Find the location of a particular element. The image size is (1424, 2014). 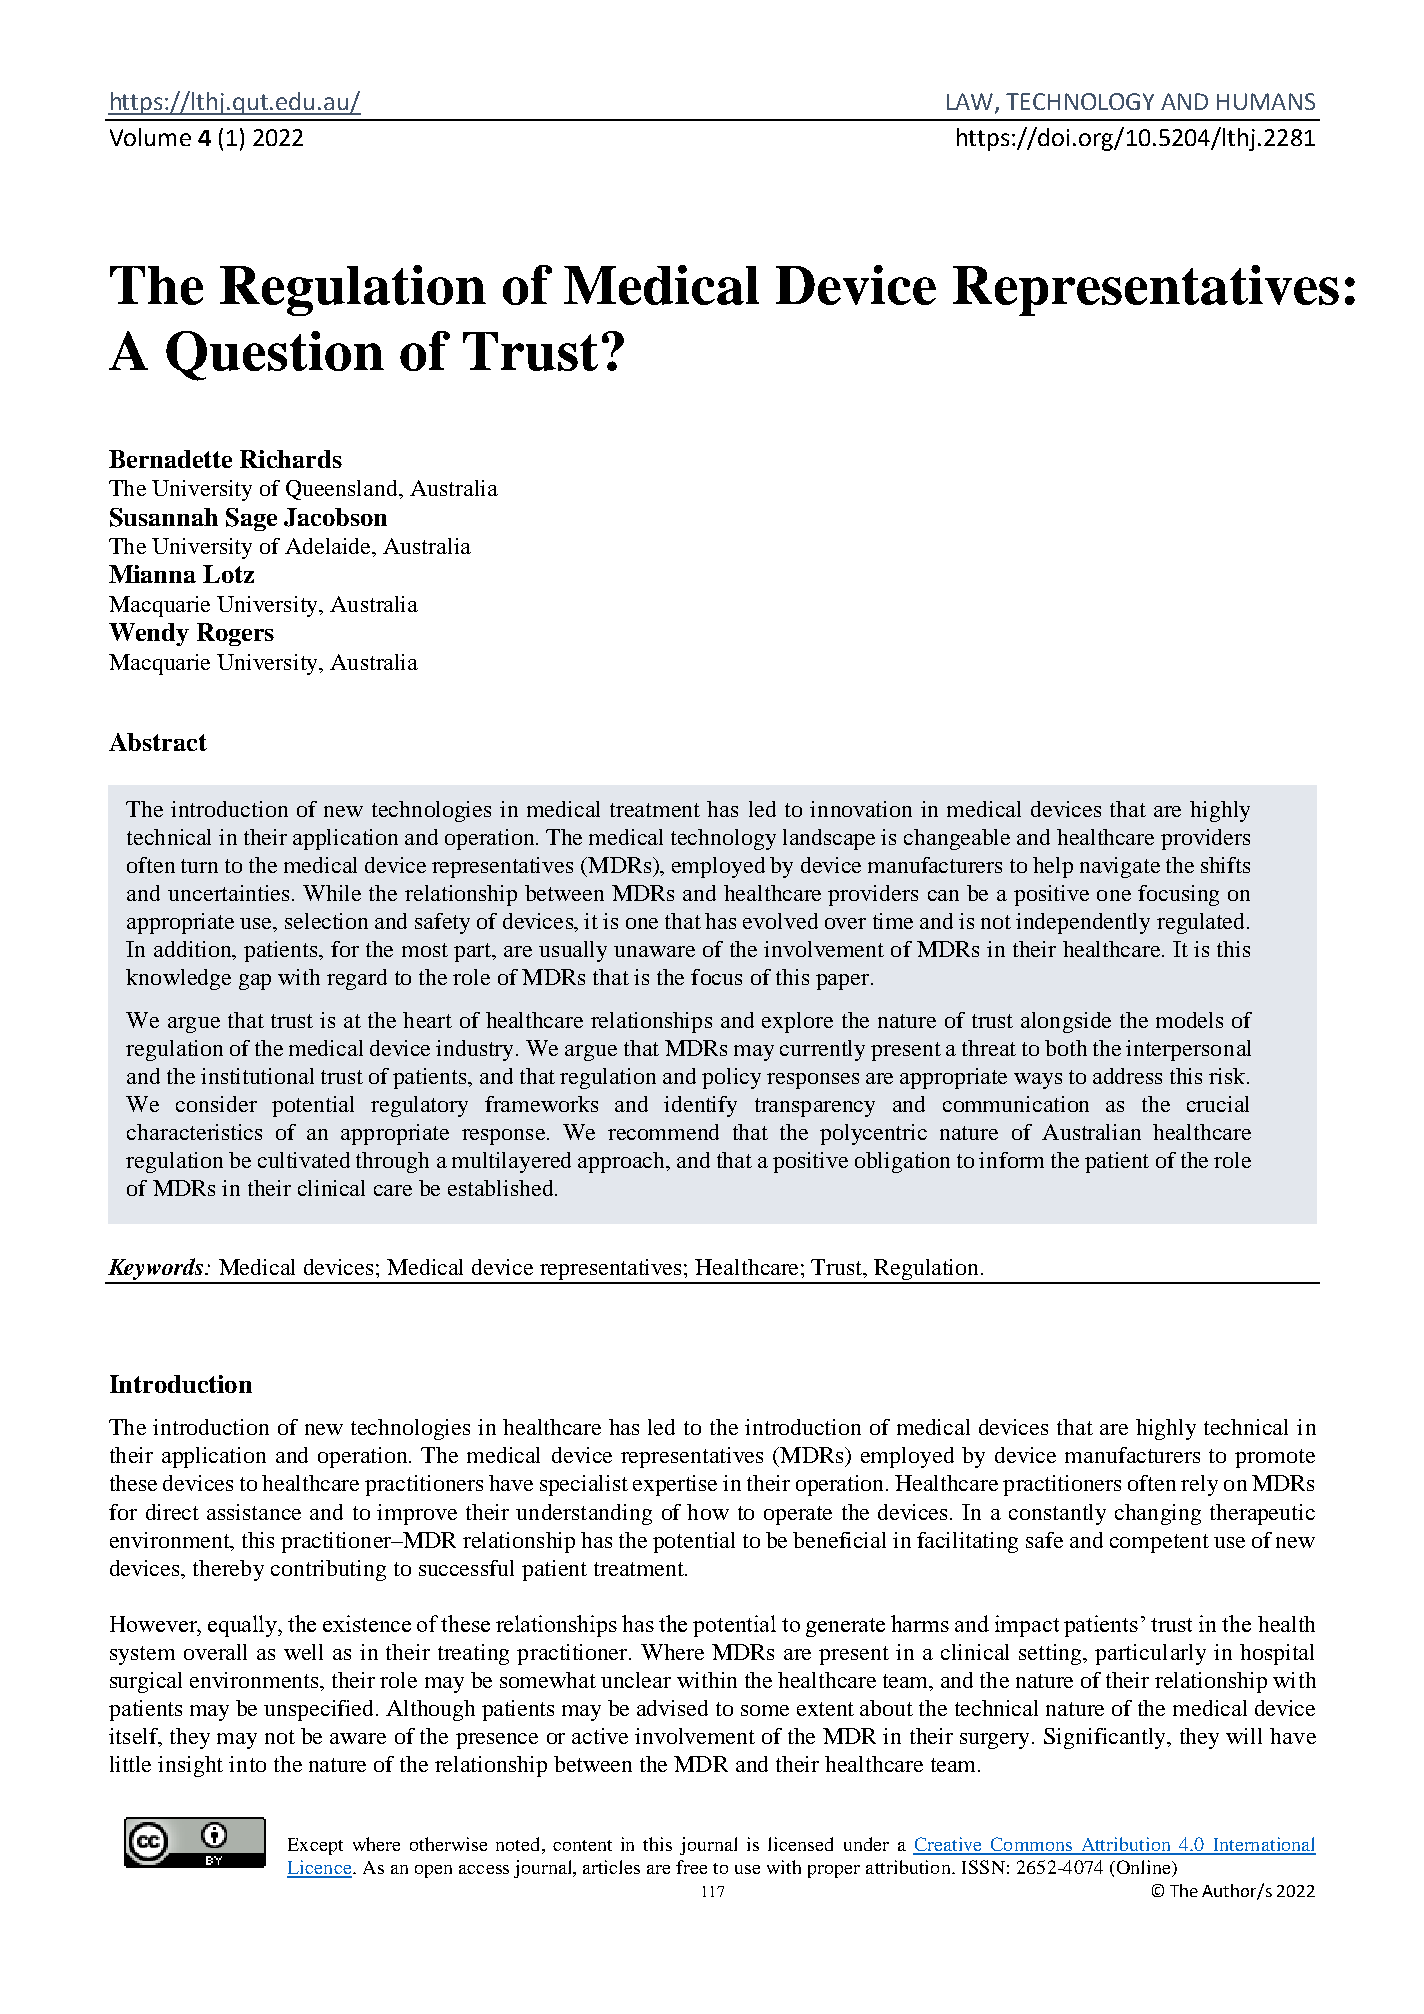

expertise is located at coordinates (675, 1485).
